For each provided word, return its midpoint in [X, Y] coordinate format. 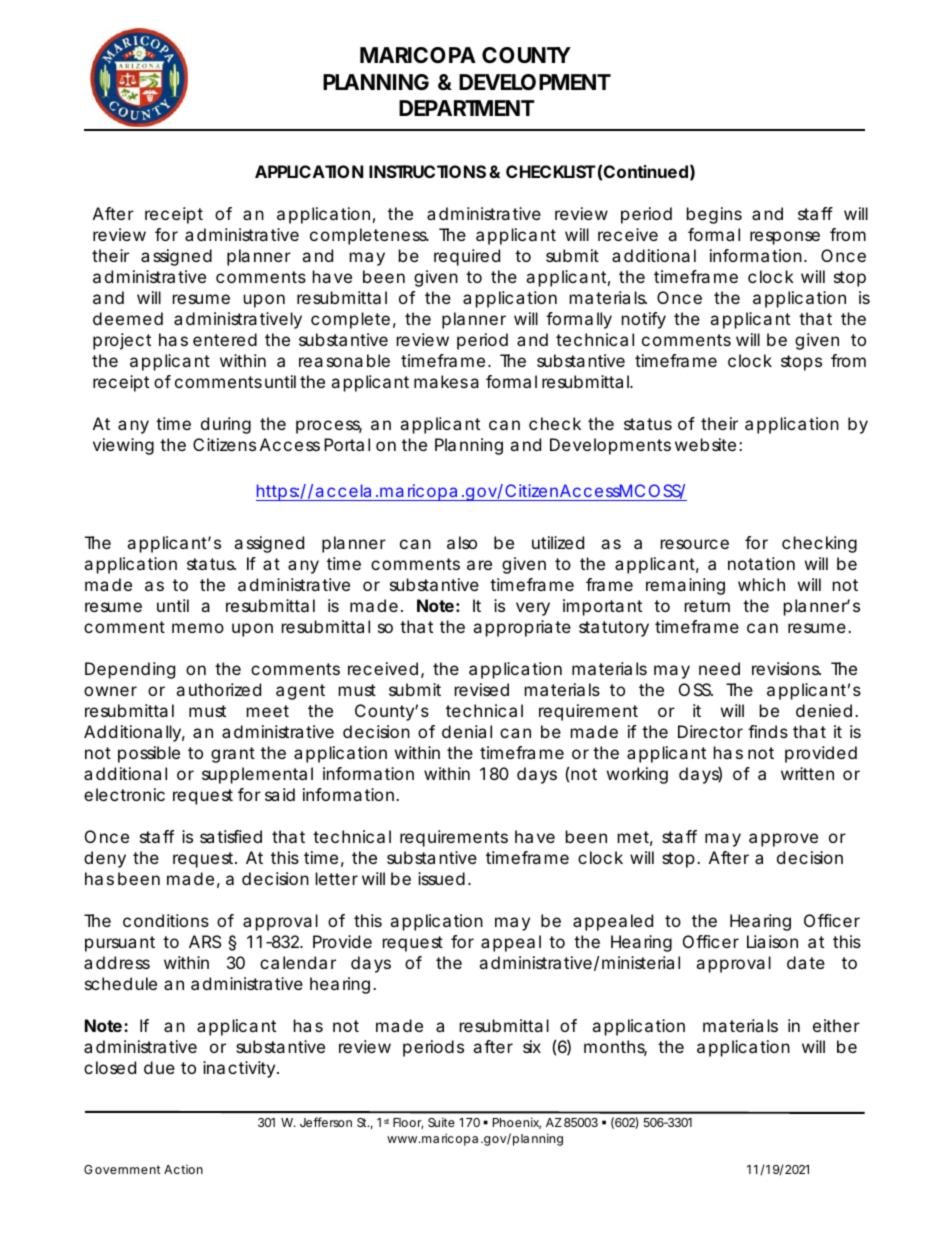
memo [198, 628]
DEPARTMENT [467, 108]
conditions [166, 920]
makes [441, 381]
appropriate [522, 628]
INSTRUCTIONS [427, 171]
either [836, 1025]
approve [783, 840]
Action [183, 1169]
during [226, 425]
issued [441, 878]
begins [714, 215]
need [719, 668]
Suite [441, 1122]
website [705, 444]
